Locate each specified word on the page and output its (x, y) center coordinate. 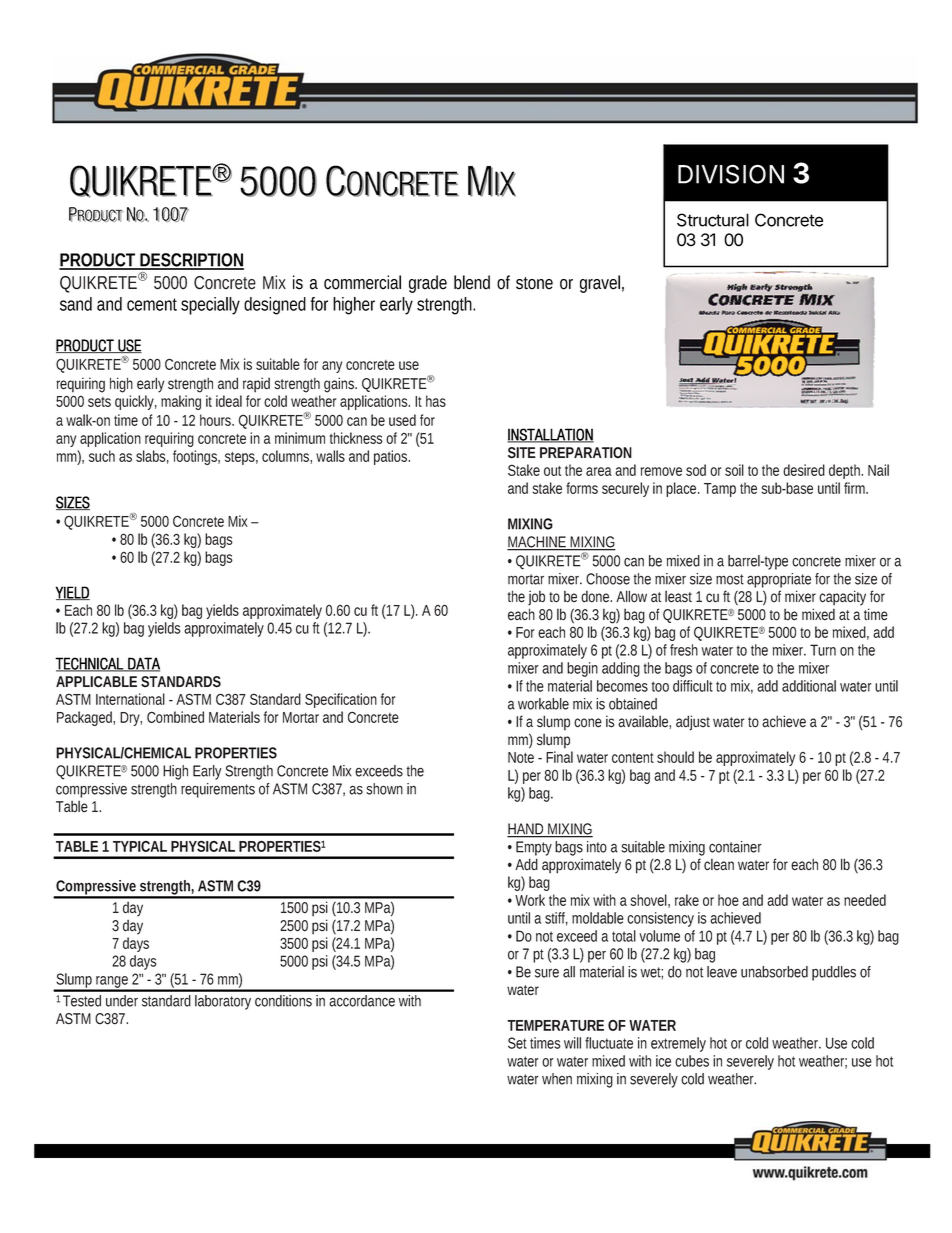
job (536, 598)
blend (472, 282)
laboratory (223, 1002)
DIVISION (731, 174)
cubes (692, 1061)
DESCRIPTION (191, 261)
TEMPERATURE (555, 1025)
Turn (823, 650)
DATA (143, 664)
